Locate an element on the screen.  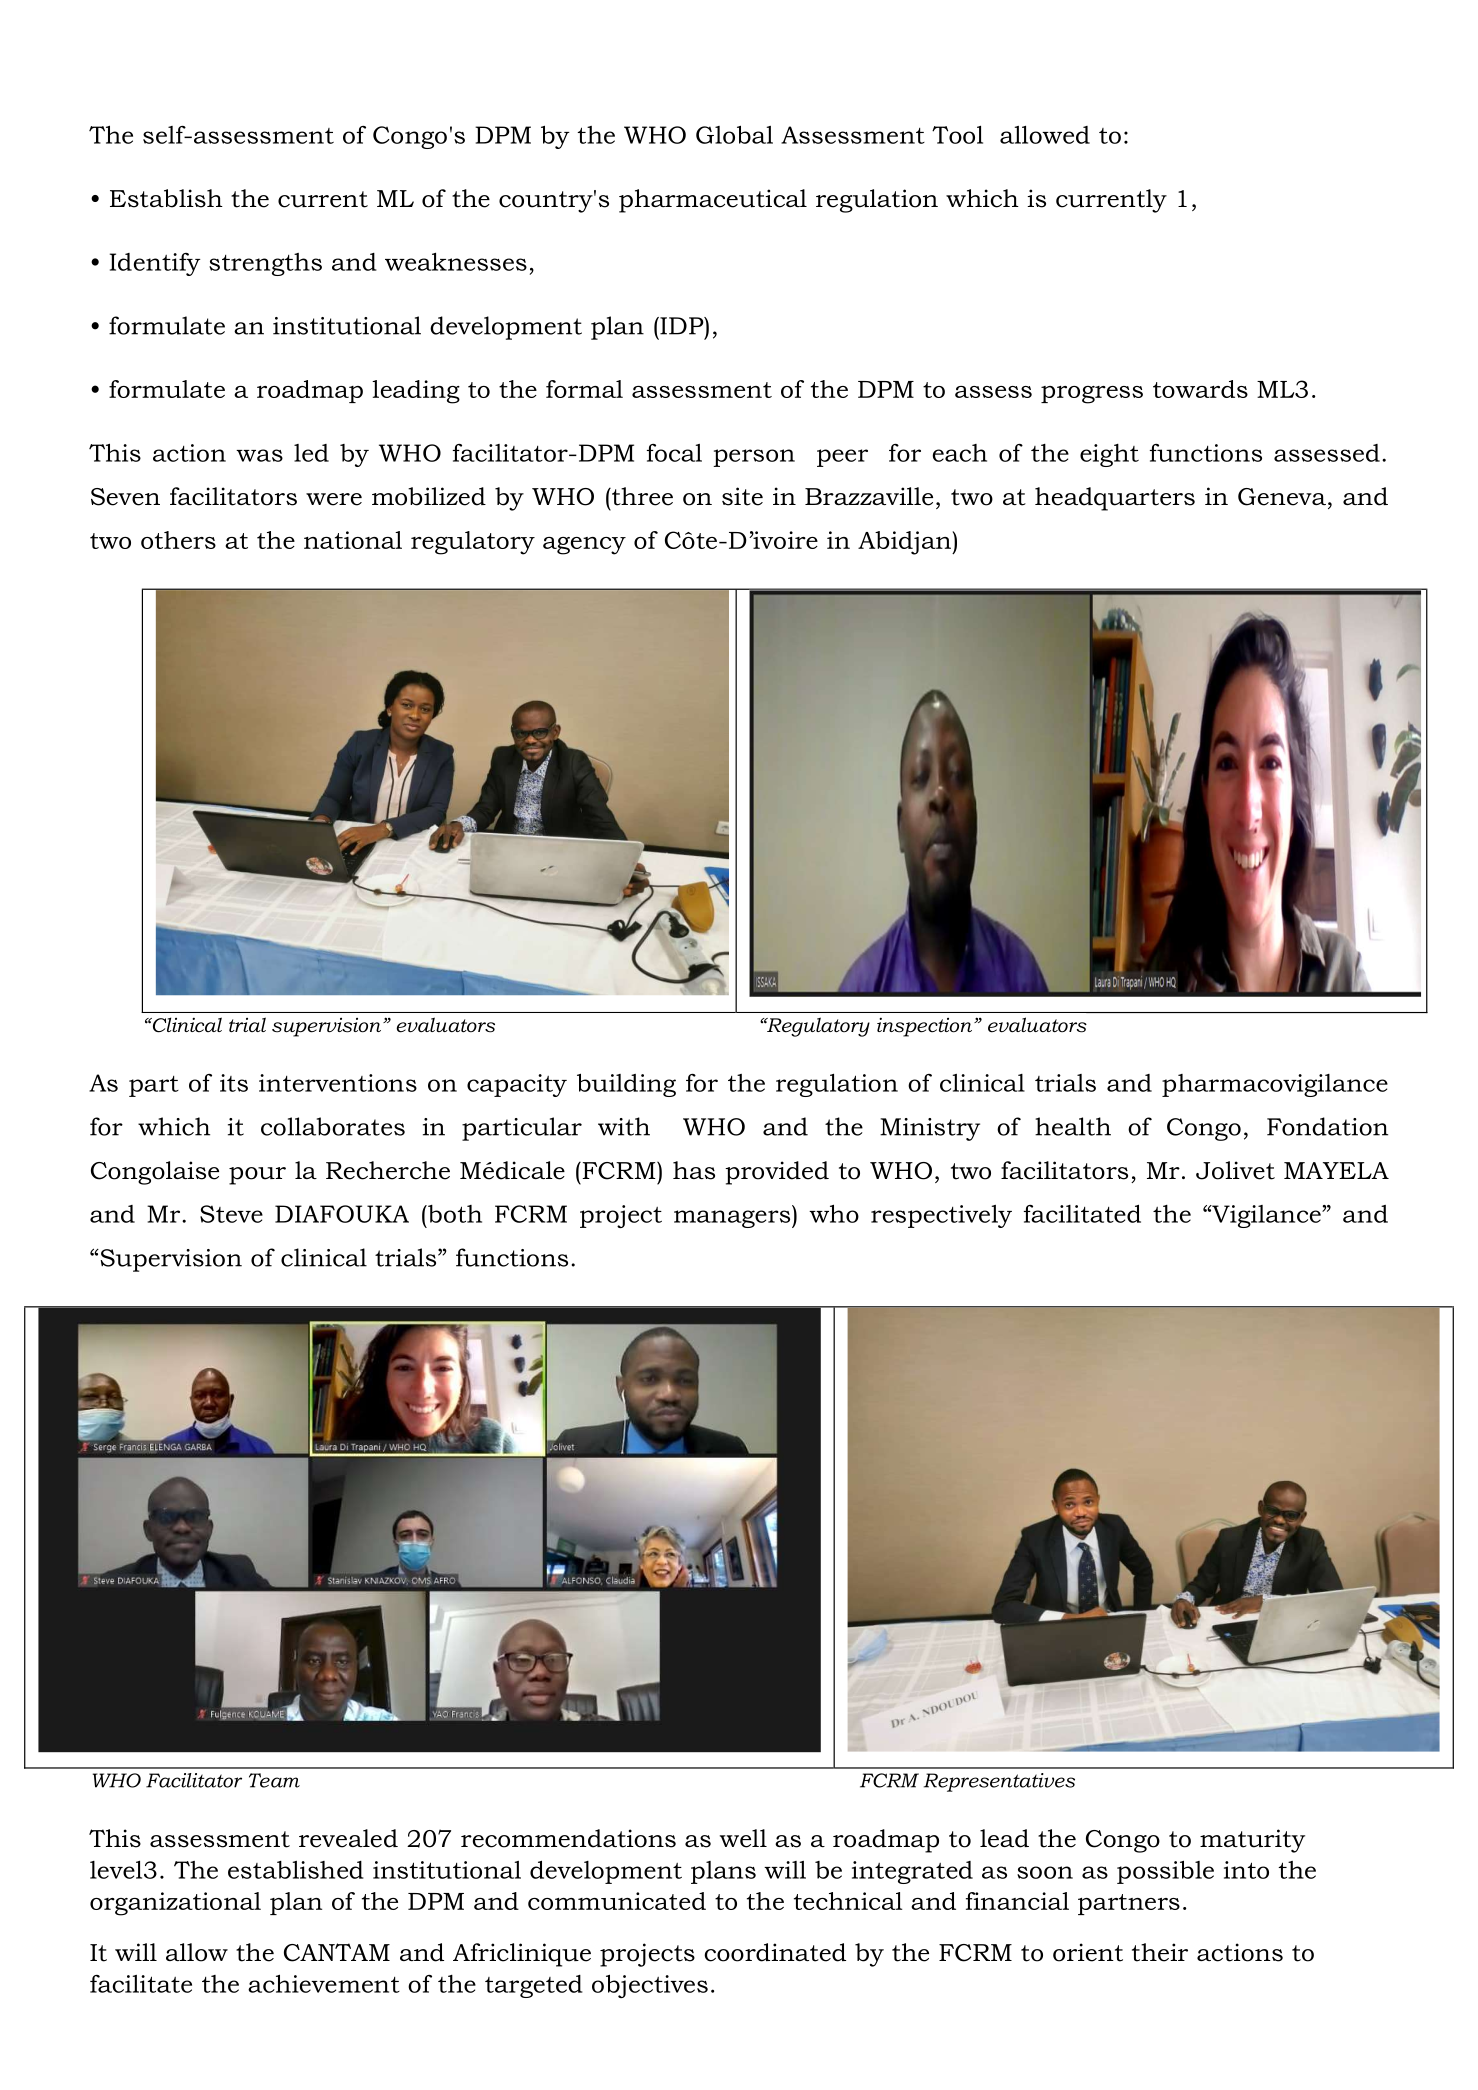
respectively is located at coordinates (941, 1216).
